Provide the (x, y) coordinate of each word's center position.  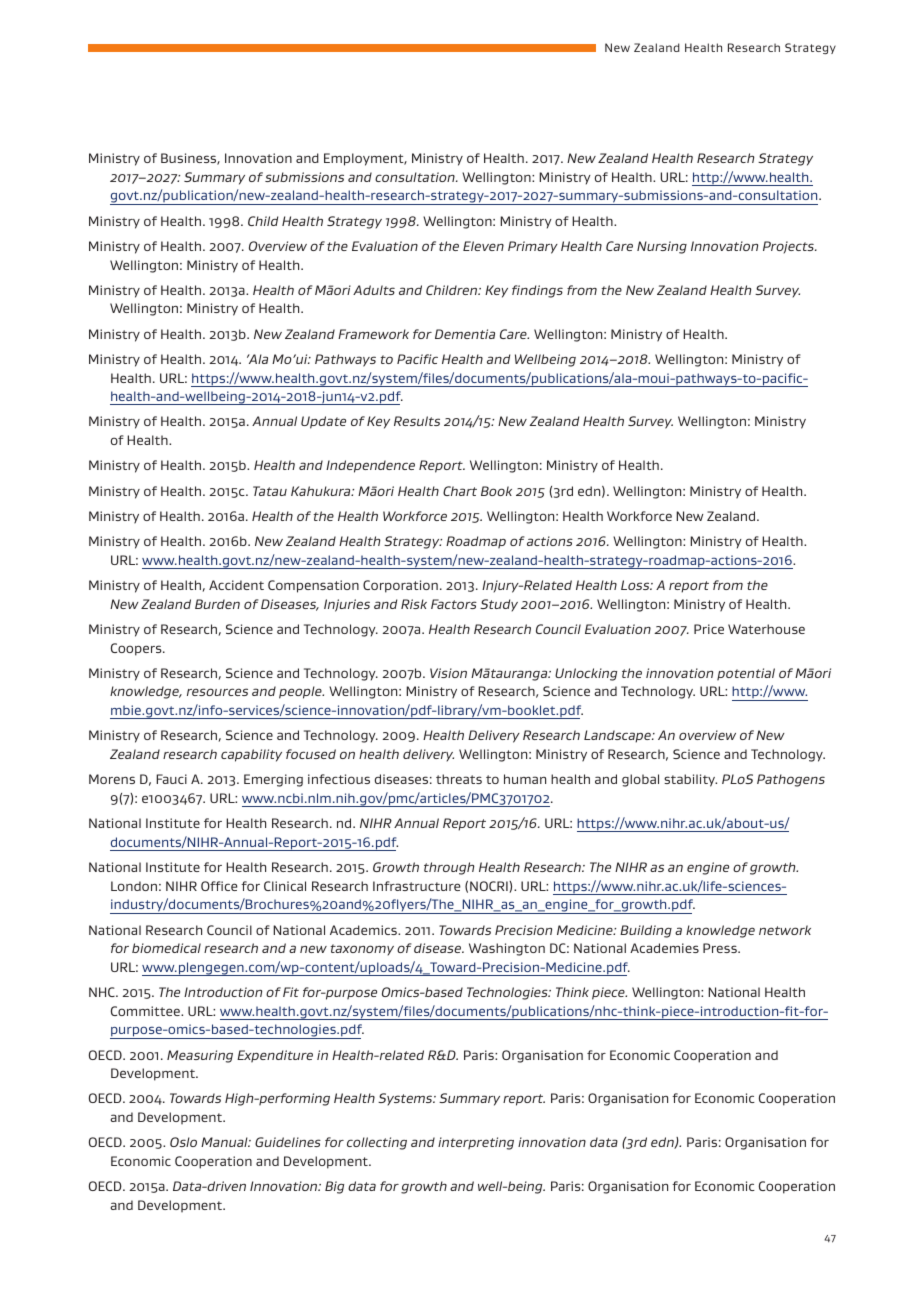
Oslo (183, 1142)
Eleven (483, 246)
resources (217, 692)
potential (746, 674)
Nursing (662, 247)
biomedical (166, 948)
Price (709, 629)
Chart (460, 491)
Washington (507, 949)
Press (721, 948)
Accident (236, 585)
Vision (448, 673)
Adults (374, 290)
